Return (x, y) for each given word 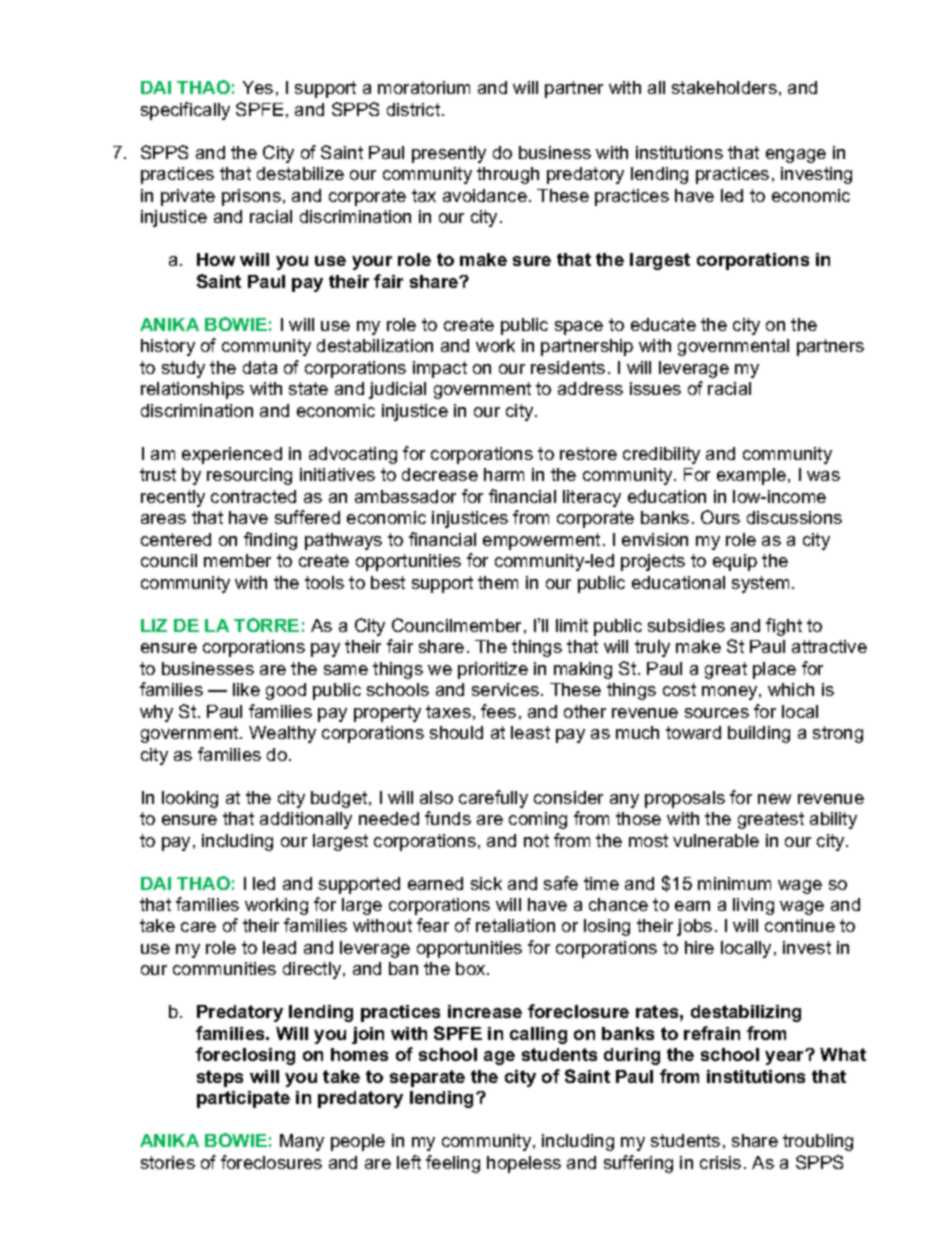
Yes (258, 87)
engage (796, 156)
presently (449, 154)
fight (784, 627)
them (498, 582)
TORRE (266, 625)
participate (243, 1099)
